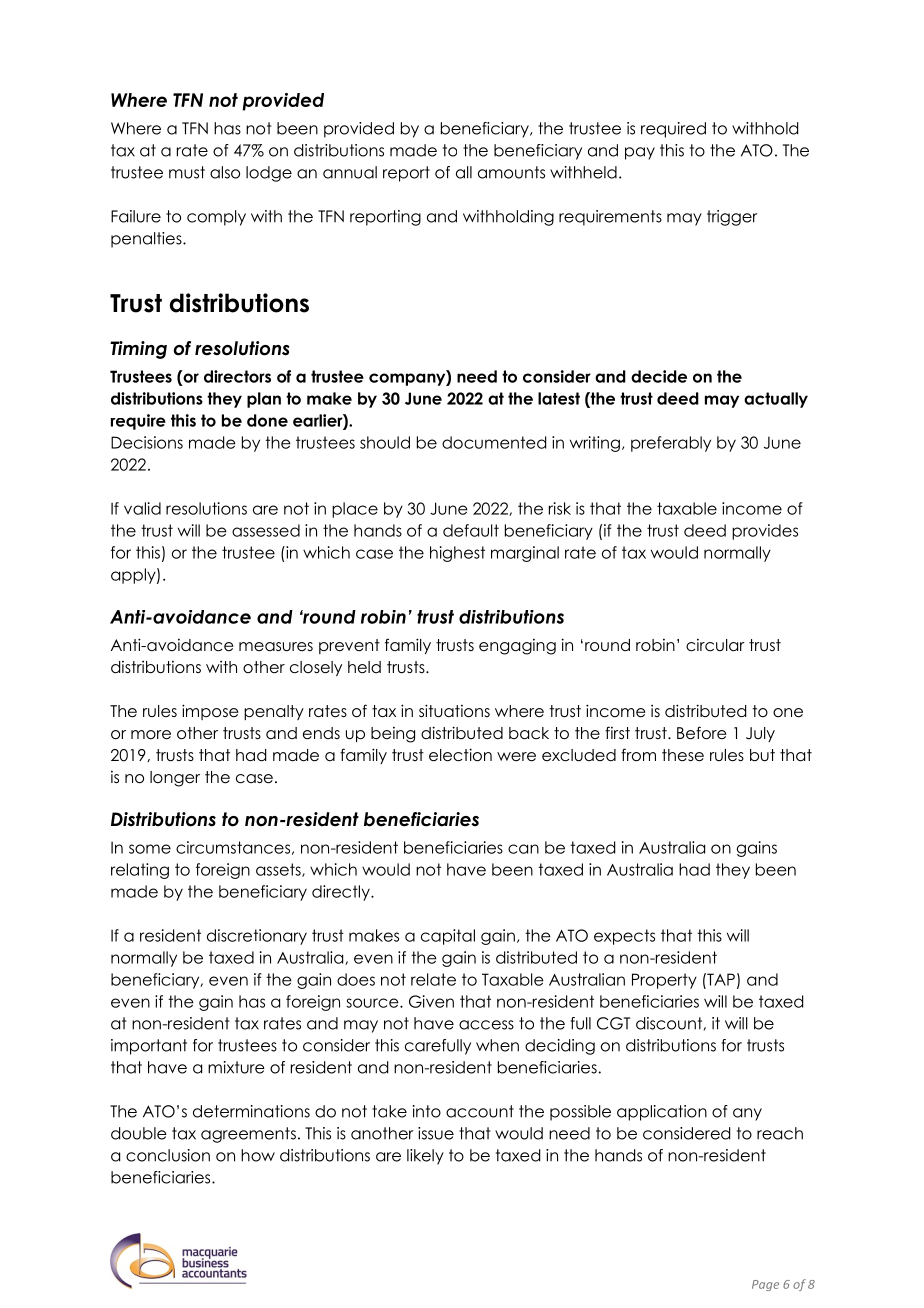 The width and height of the screenshot is (924, 1308). What do you see at coordinates (236, 1067) in the screenshot?
I see `mixture` at bounding box center [236, 1067].
